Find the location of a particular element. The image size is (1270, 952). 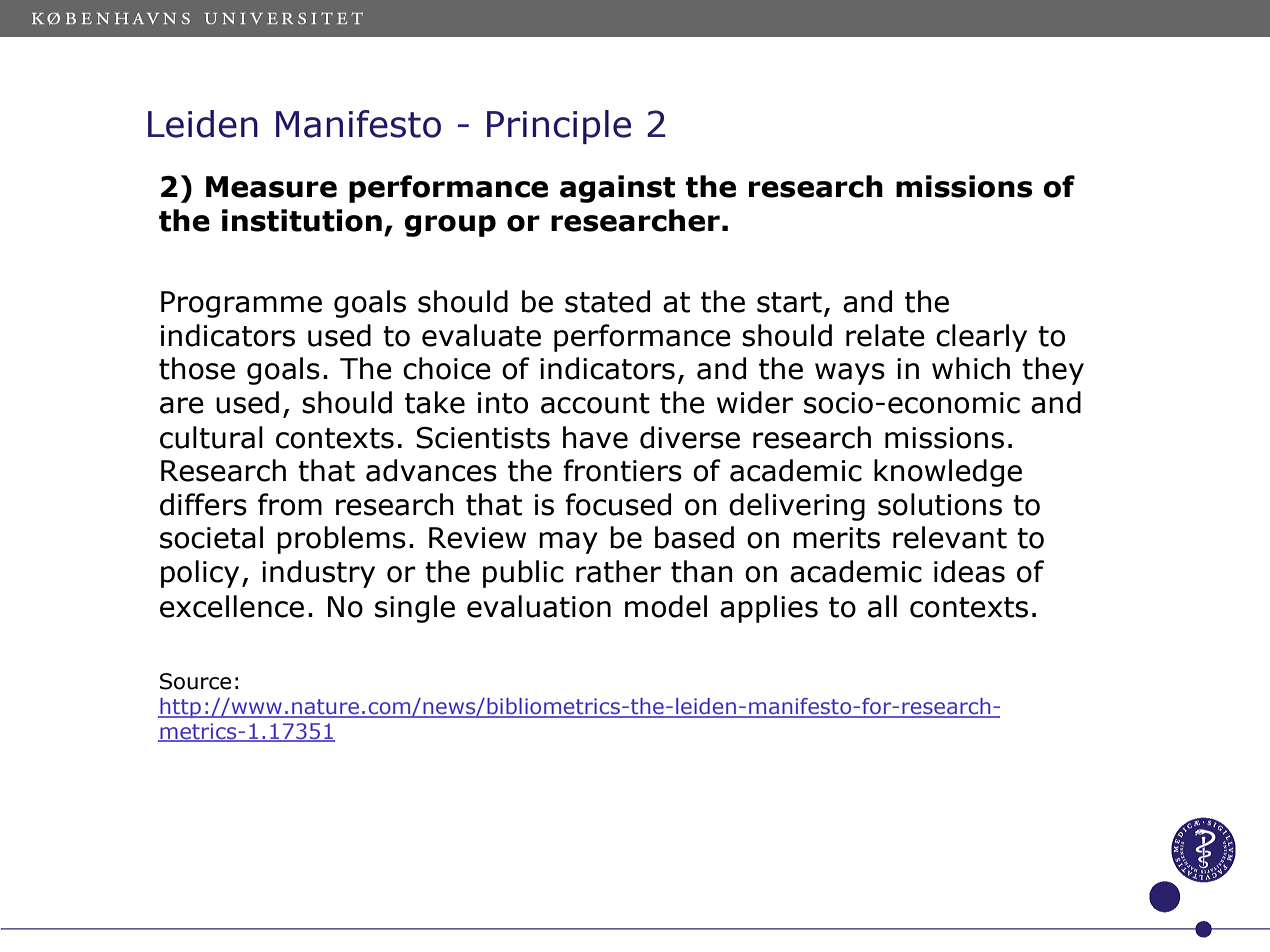

Measure is located at coordinates (271, 187).
